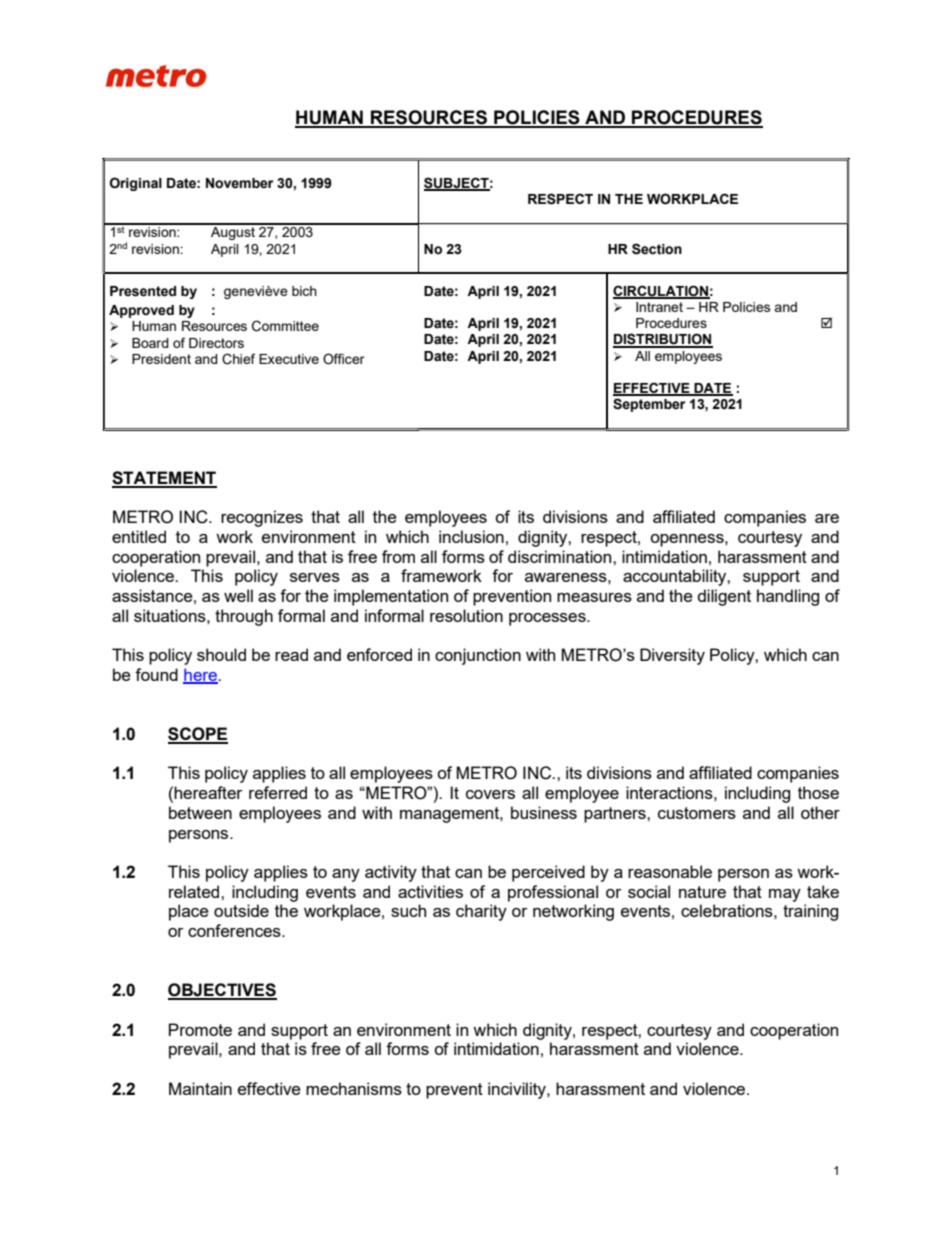 The height and width of the screenshot is (1233, 952). Describe the element at coordinates (239, 183) in the screenshot. I see `November` at that location.
